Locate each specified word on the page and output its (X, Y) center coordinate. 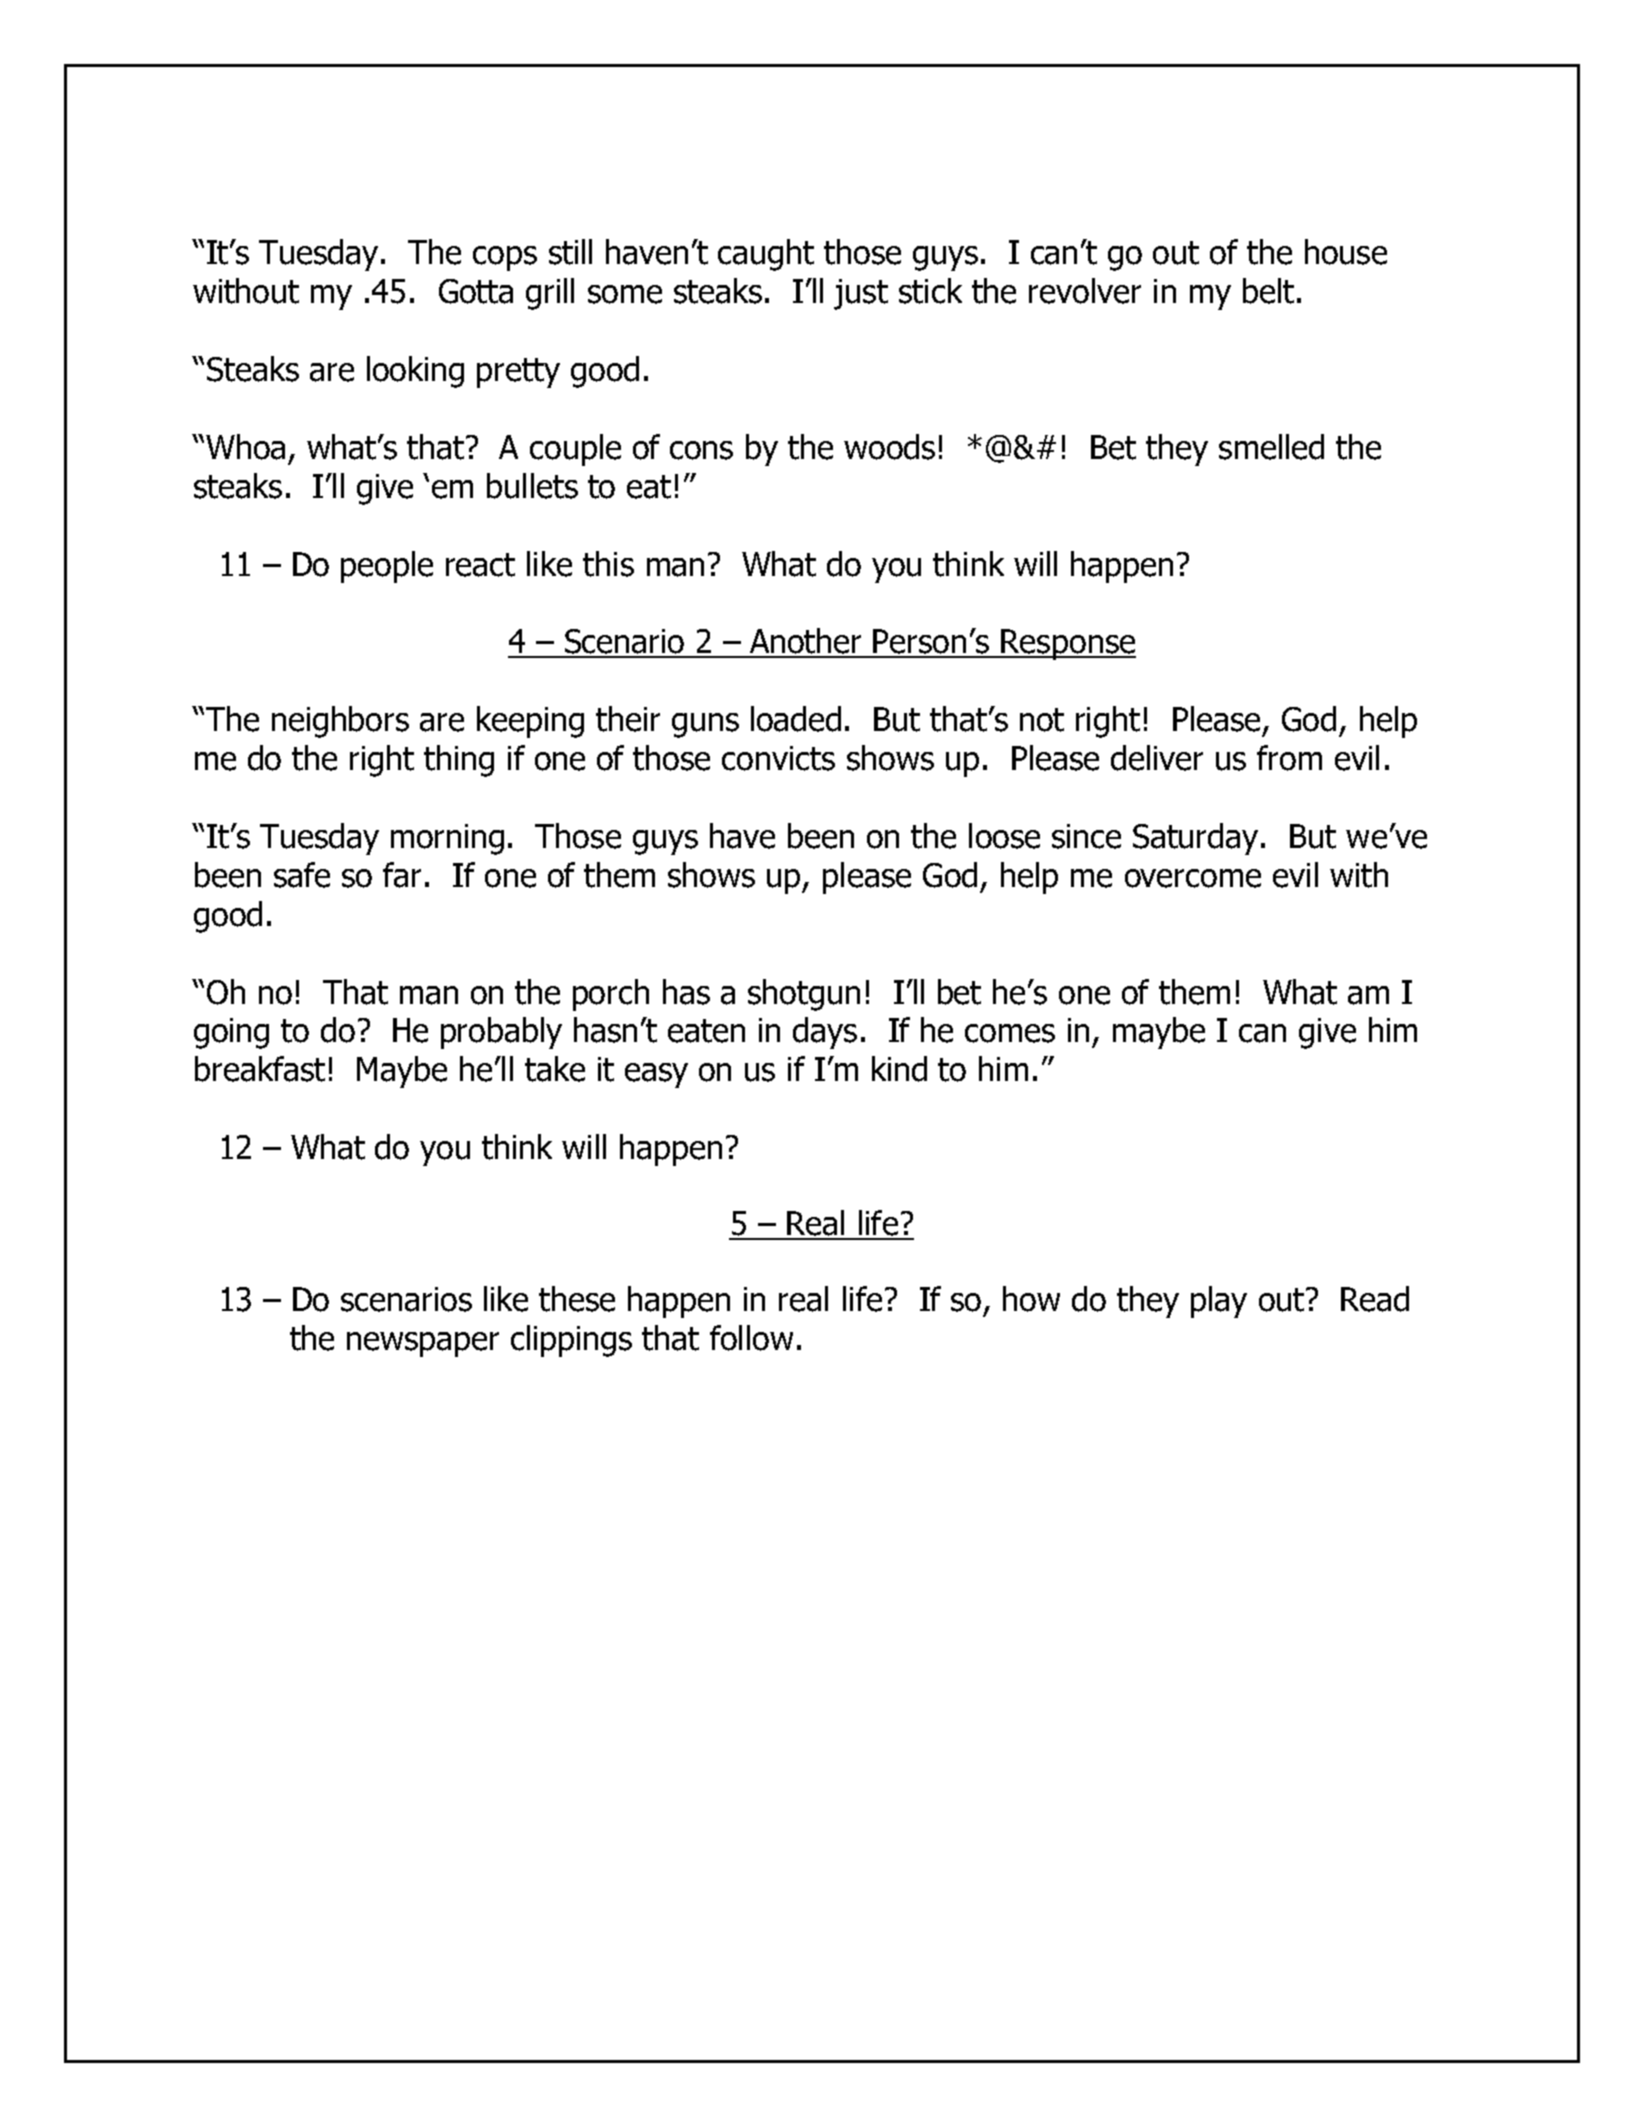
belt (1268, 291)
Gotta (476, 291)
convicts (778, 758)
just (861, 294)
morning (447, 839)
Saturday (1195, 839)
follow (751, 1338)
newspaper (423, 1344)
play (1219, 1302)
